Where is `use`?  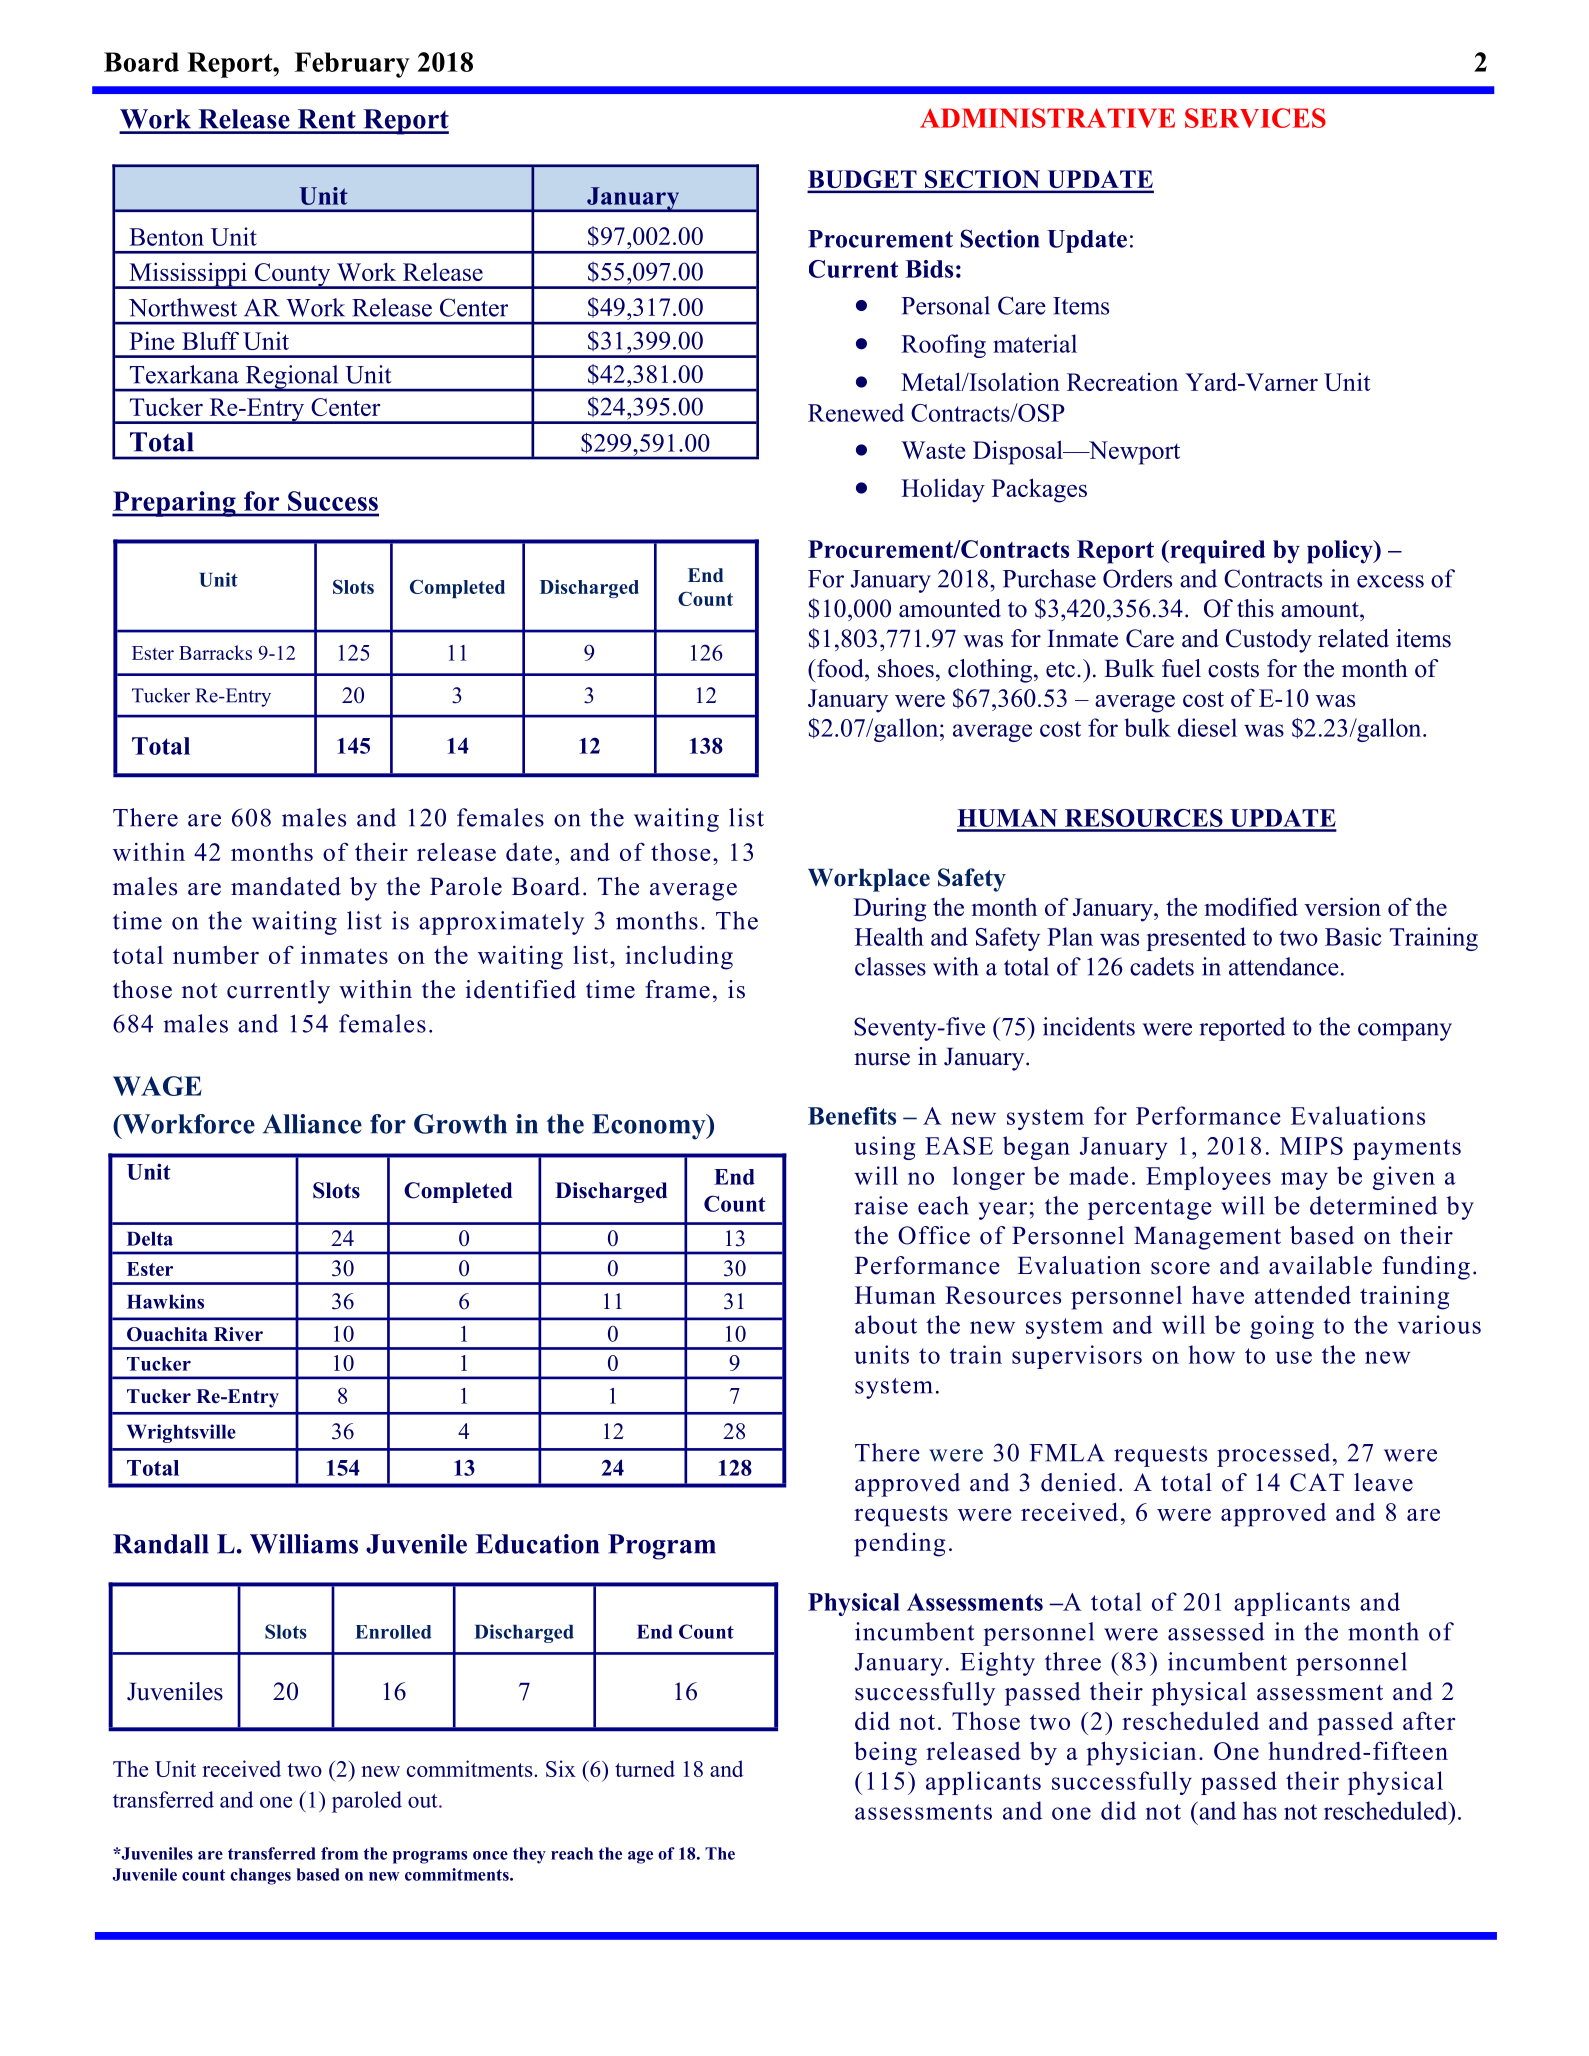
use is located at coordinates (1293, 1357).
